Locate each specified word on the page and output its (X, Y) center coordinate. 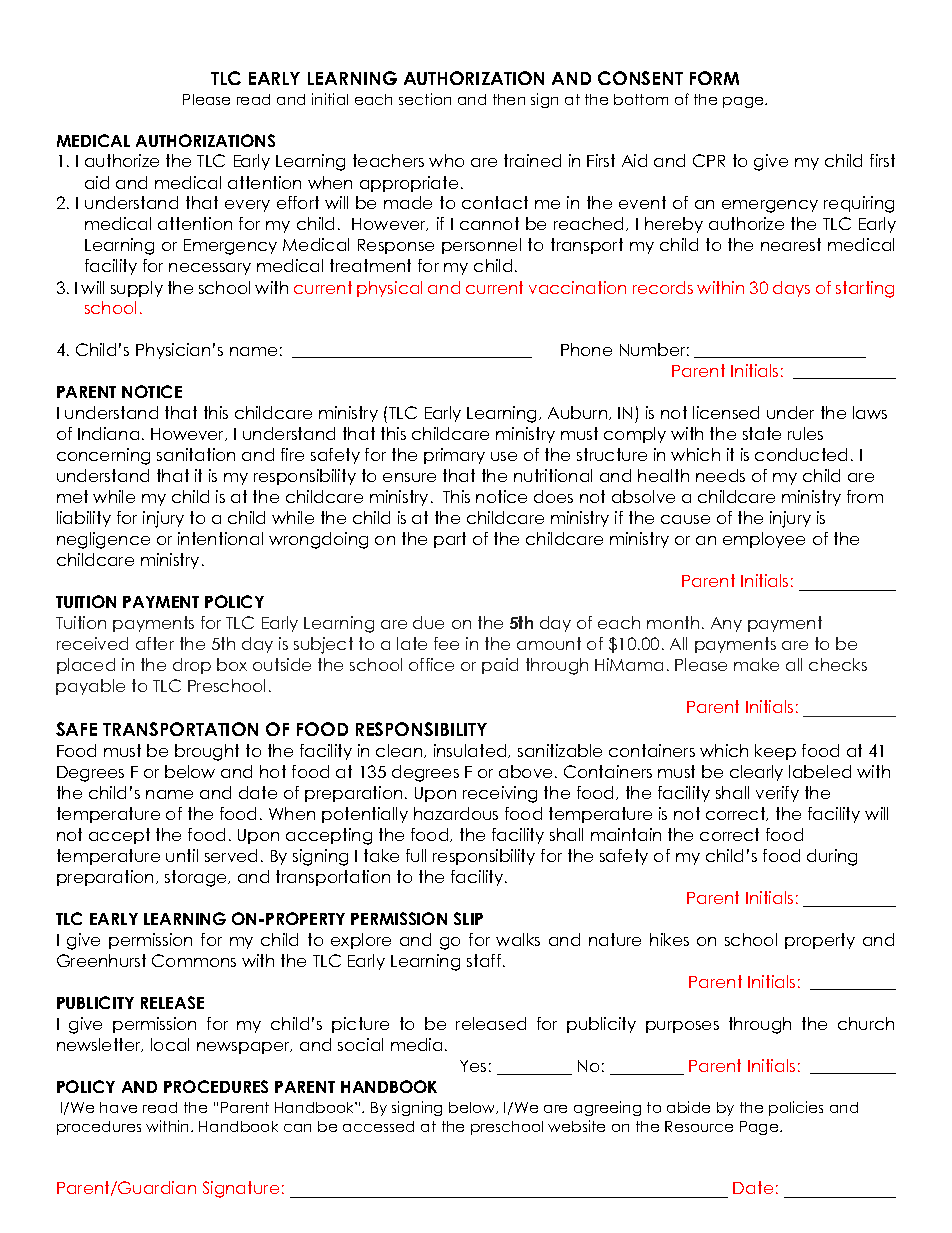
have (118, 1107)
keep (775, 752)
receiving (500, 794)
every (247, 206)
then (509, 99)
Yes (473, 1066)
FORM (714, 78)
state (762, 433)
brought (207, 752)
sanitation (196, 454)
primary (454, 456)
